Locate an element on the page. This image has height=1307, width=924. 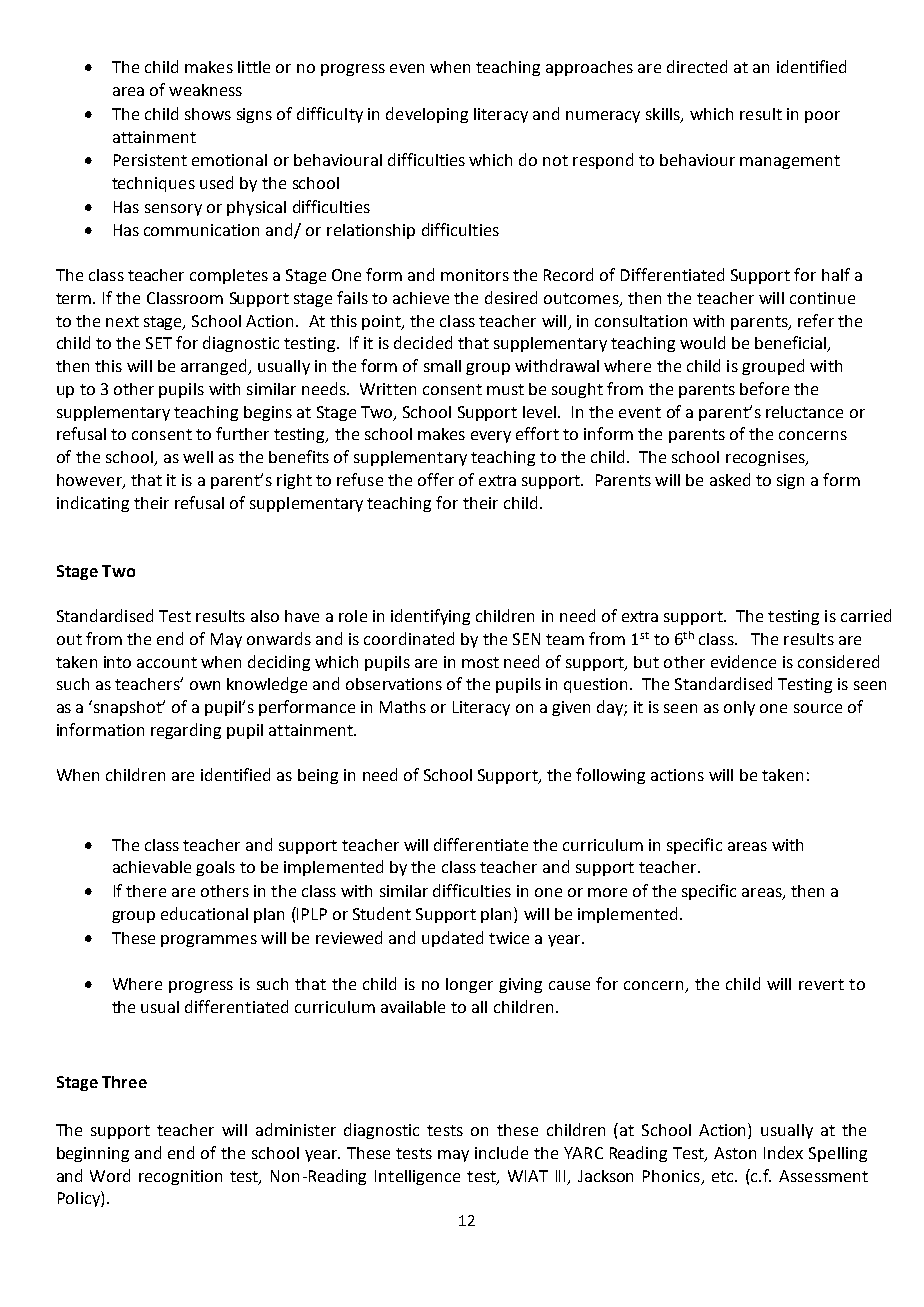
Index is located at coordinates (783, 1152).
